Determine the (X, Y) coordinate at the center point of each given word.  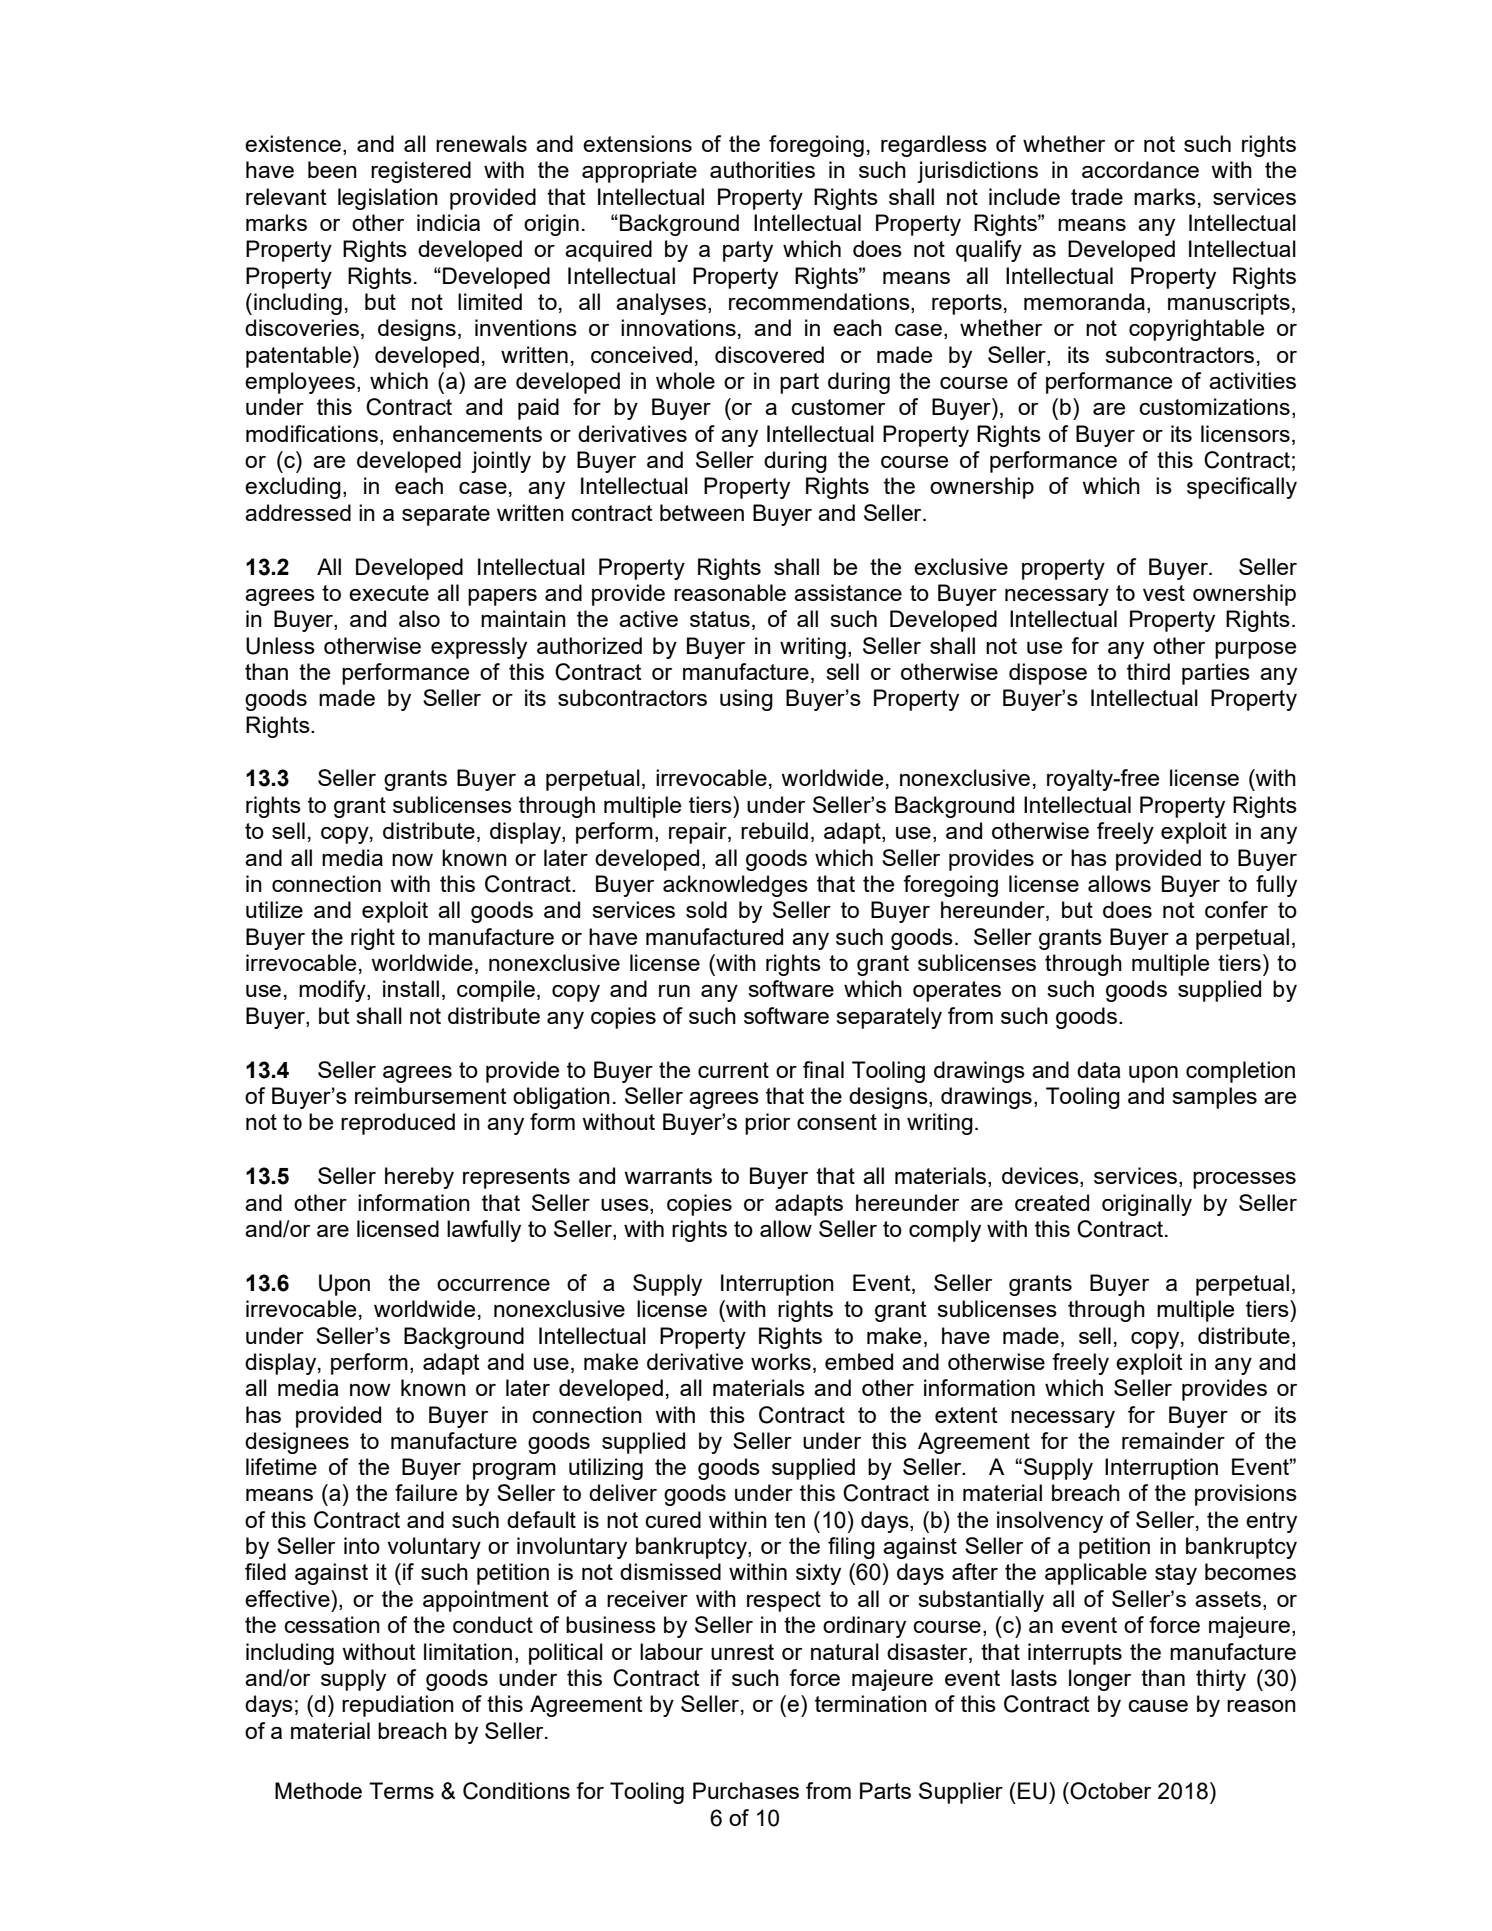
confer (1236, 909)
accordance (1140, 169)
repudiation (398, 1706)
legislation (388, 199)
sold (706, 909)
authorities (762, 169)
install (411, 988)
